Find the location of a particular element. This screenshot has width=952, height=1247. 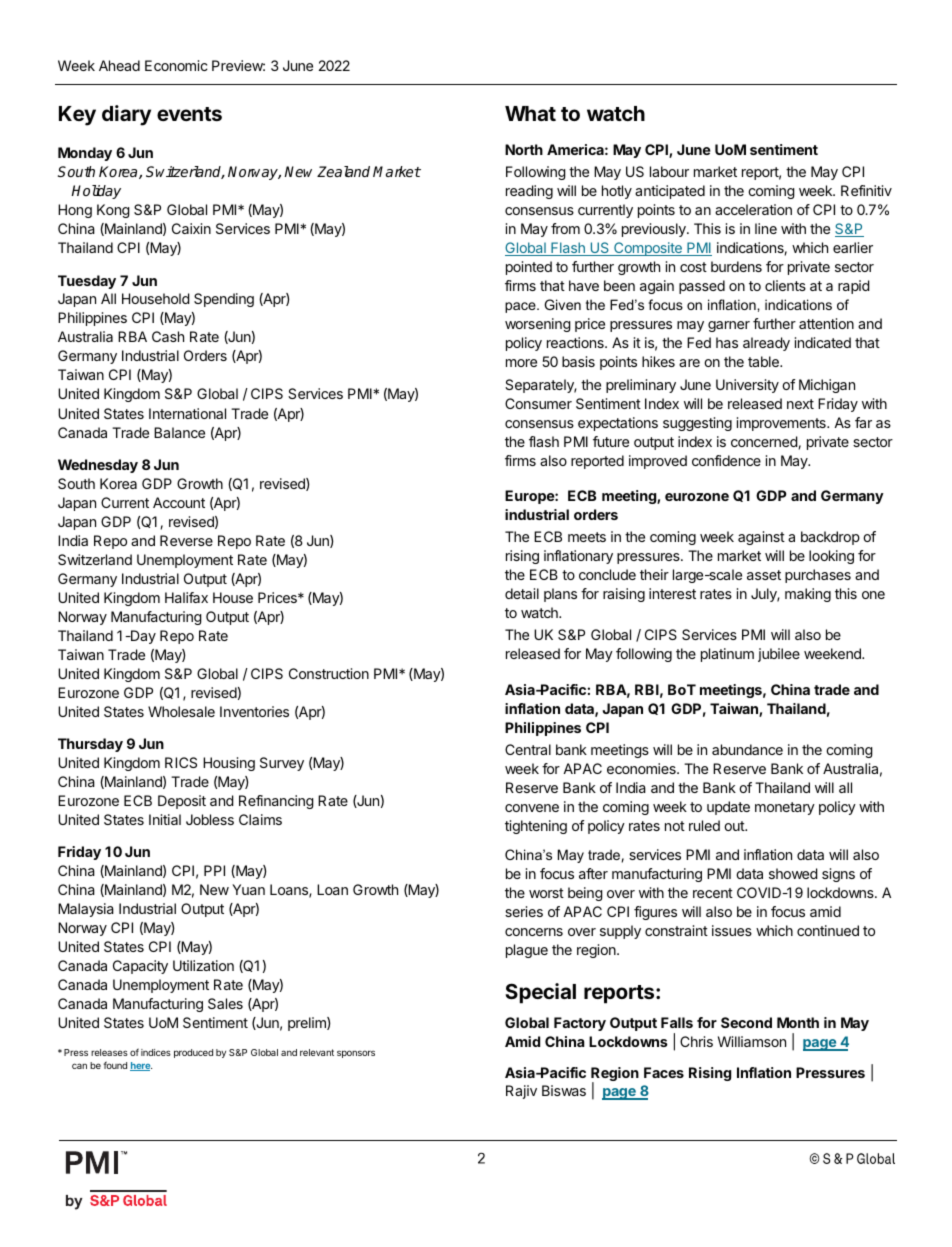

detail is located at coordinates (522, 593).
